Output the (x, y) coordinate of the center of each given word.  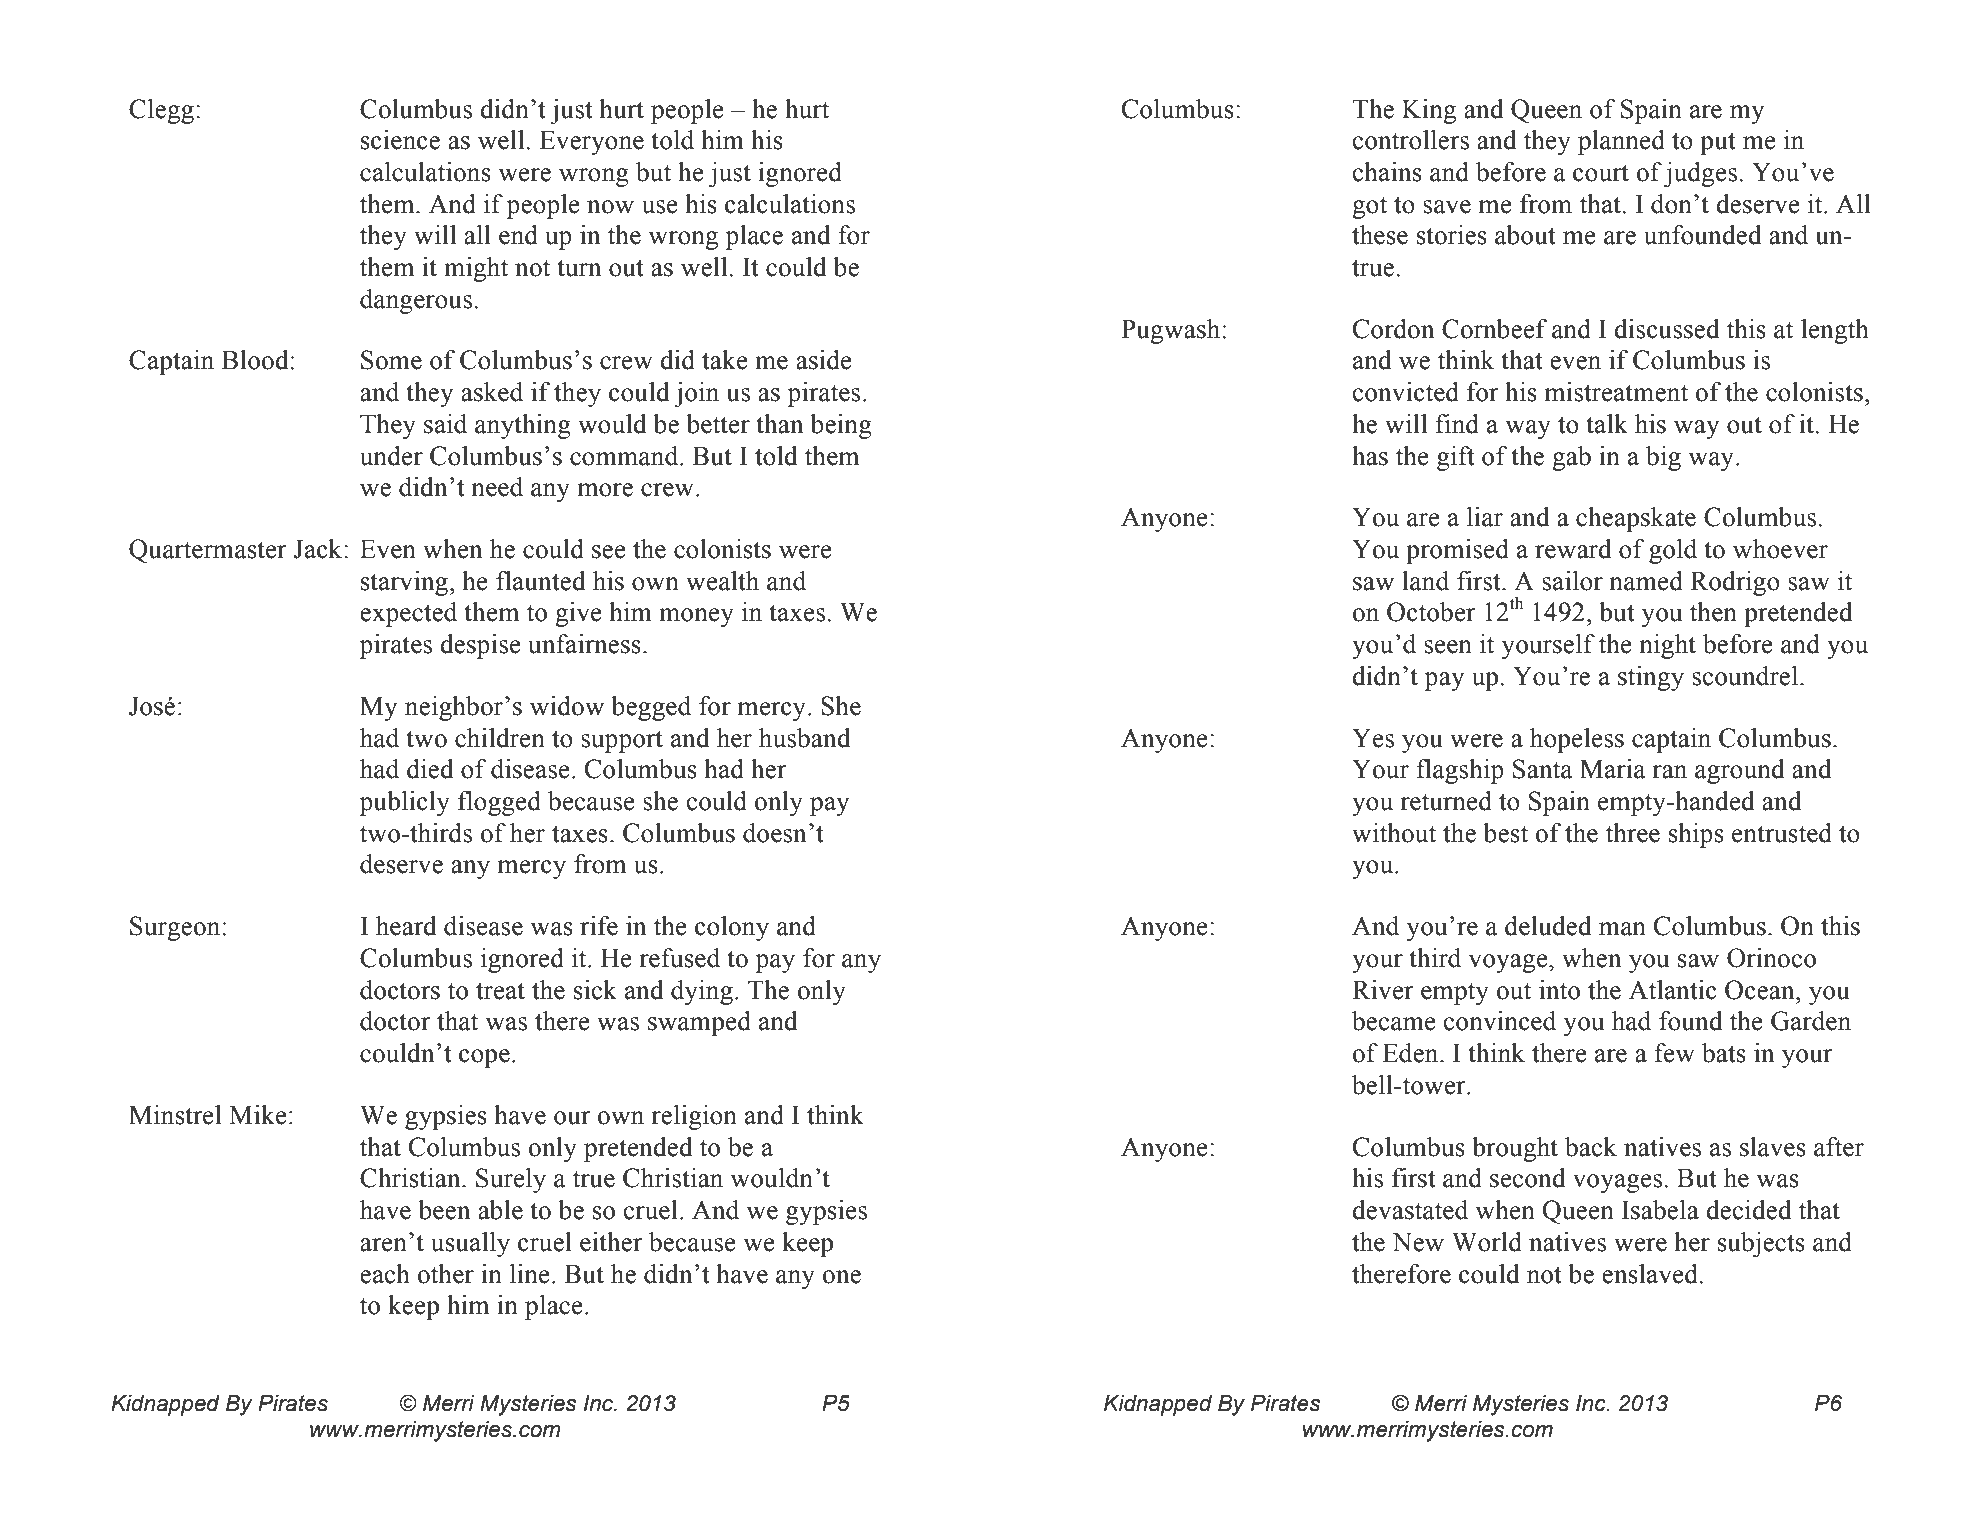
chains (1387, 172)
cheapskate (1636, 519)
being (841, 426)
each (385, 1274)
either (611, 1242)
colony (732, 928)
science (400, 140)
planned (1621, 142)
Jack (319, 549)
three (1633, 833)
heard (406, 926)
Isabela (1660, 1210)
